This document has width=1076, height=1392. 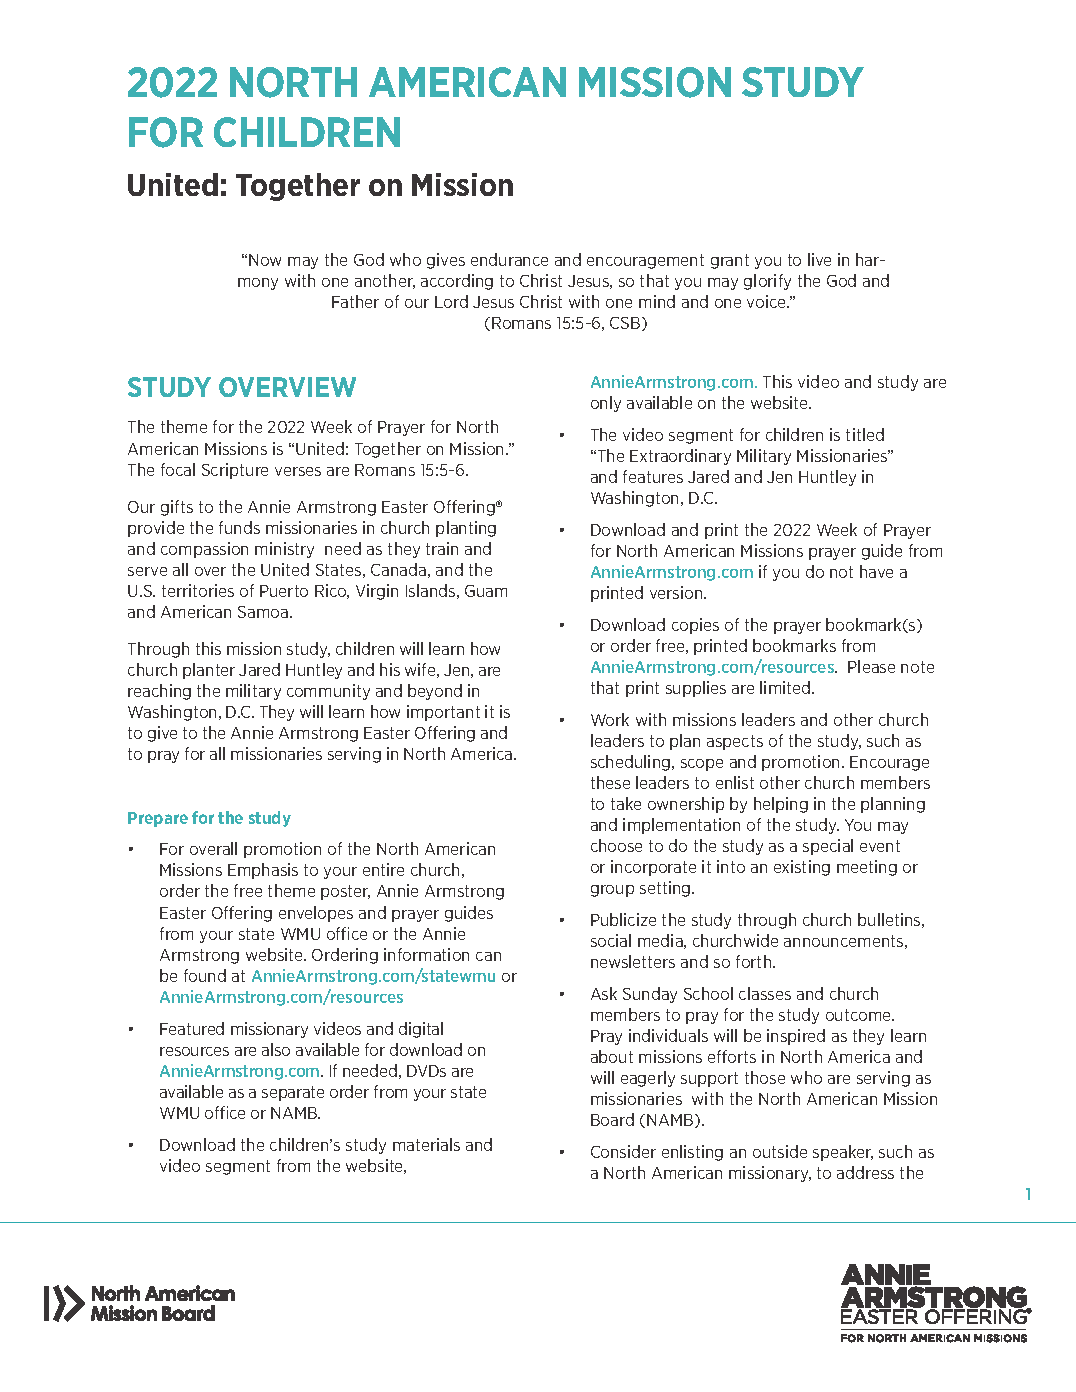 I want to click on endurance, so click(x=509, y=259).
